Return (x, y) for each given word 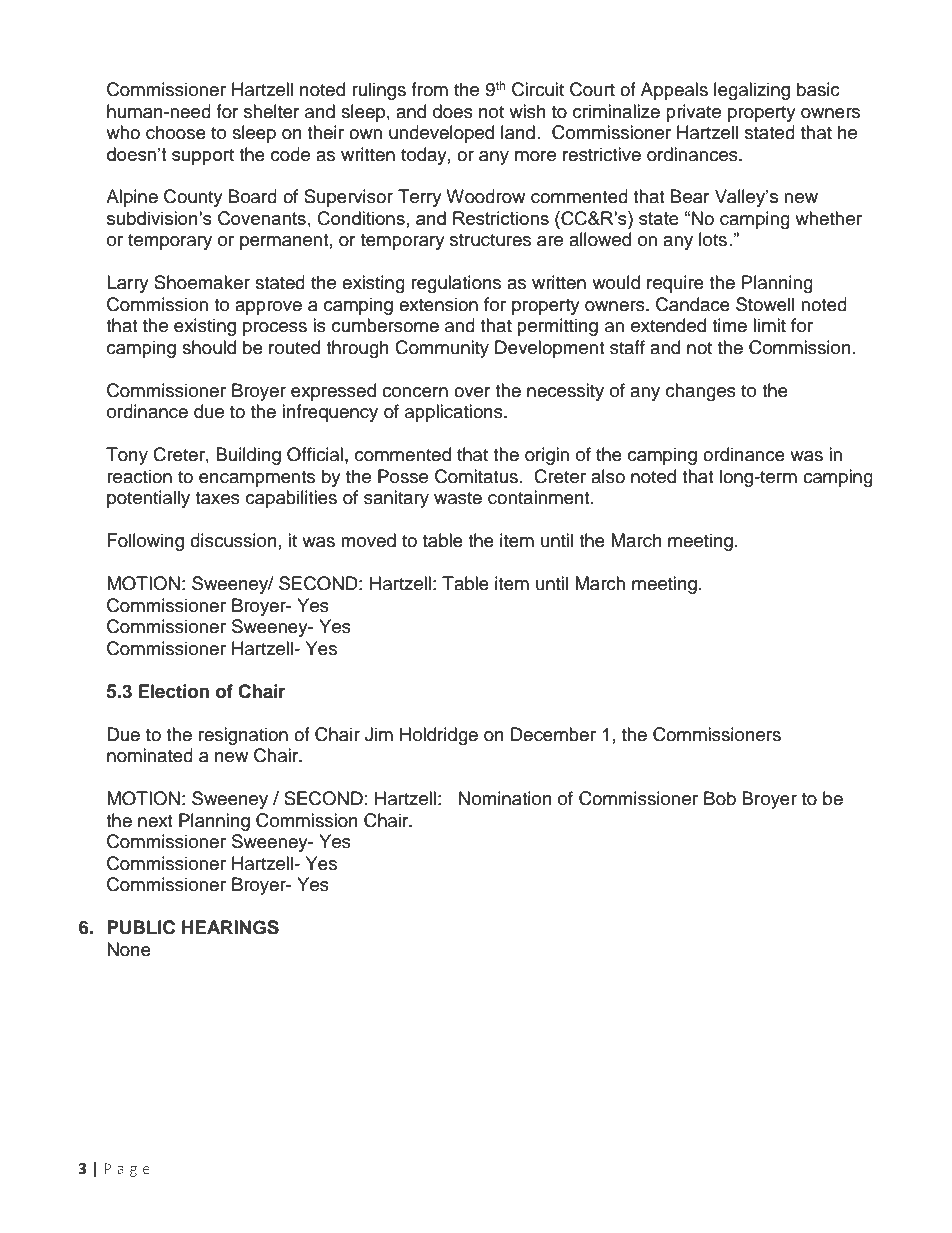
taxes (217, 498)
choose (176, 132)
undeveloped (441, 134)
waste (458, 498)
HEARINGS (230, 927)
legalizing (752, 91)
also (608, 476)
